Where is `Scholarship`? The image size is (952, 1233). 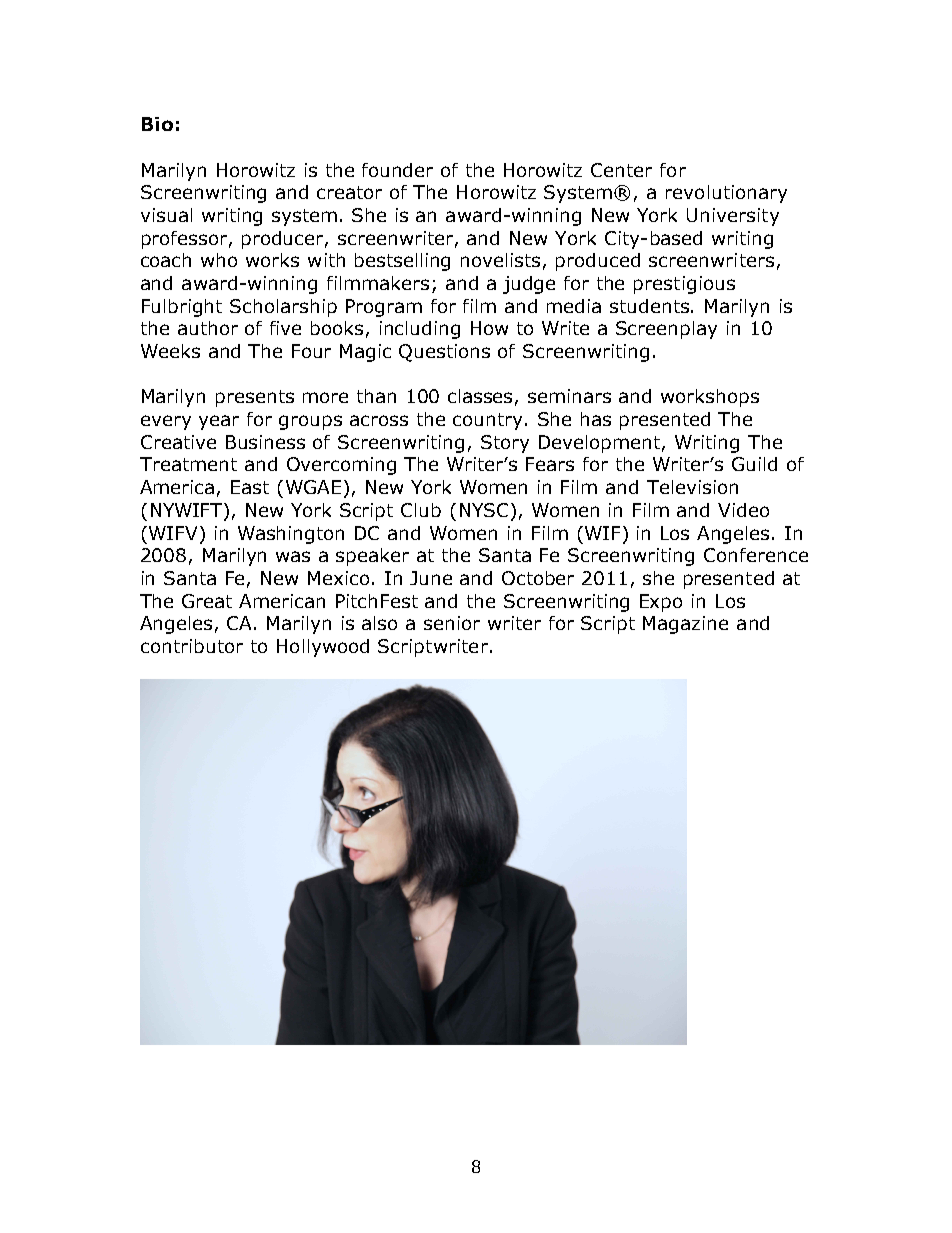
Scholarship is located at coordinates (283, 308).
